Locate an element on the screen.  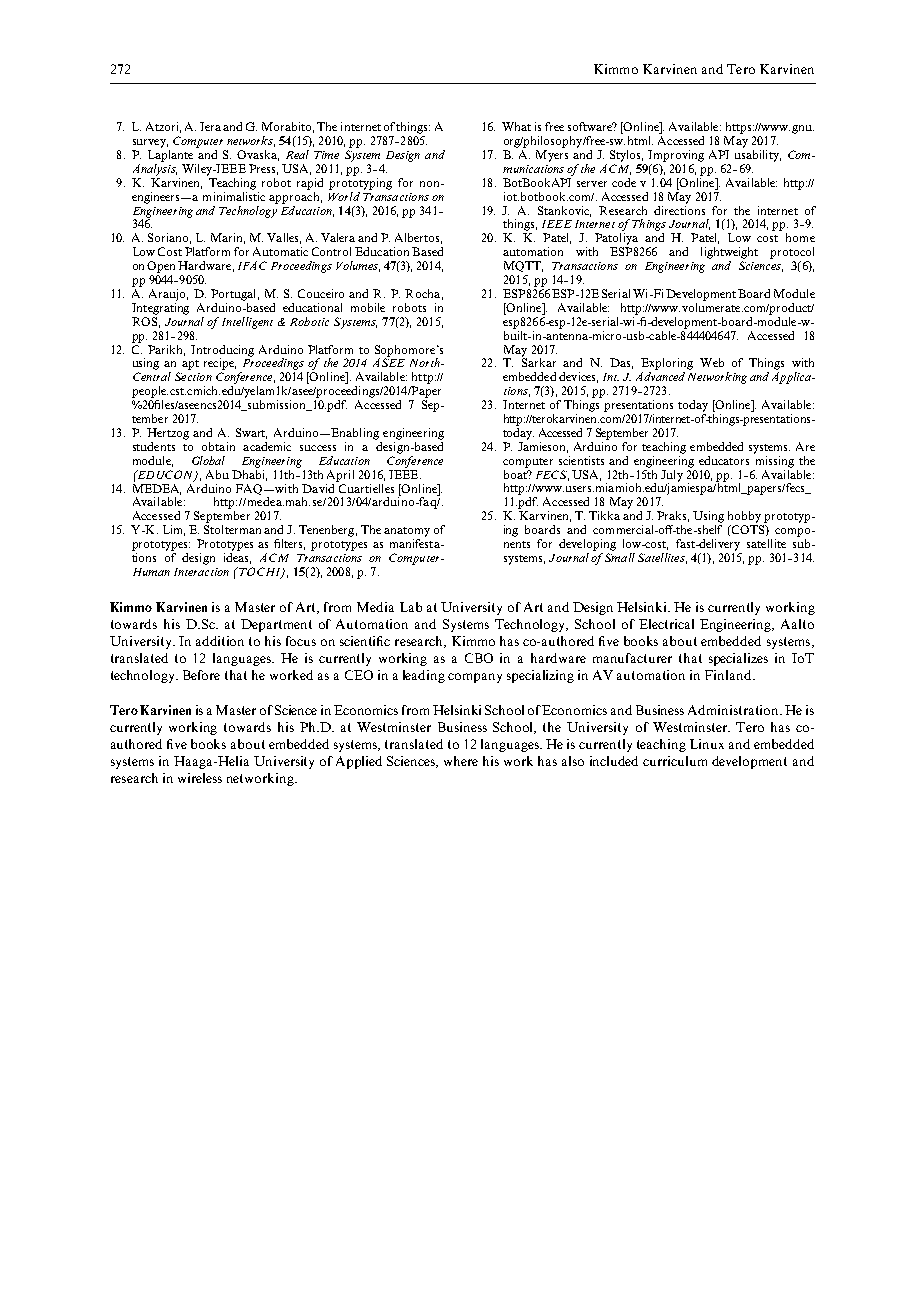
wireless is located at coordinates (200, 778).
